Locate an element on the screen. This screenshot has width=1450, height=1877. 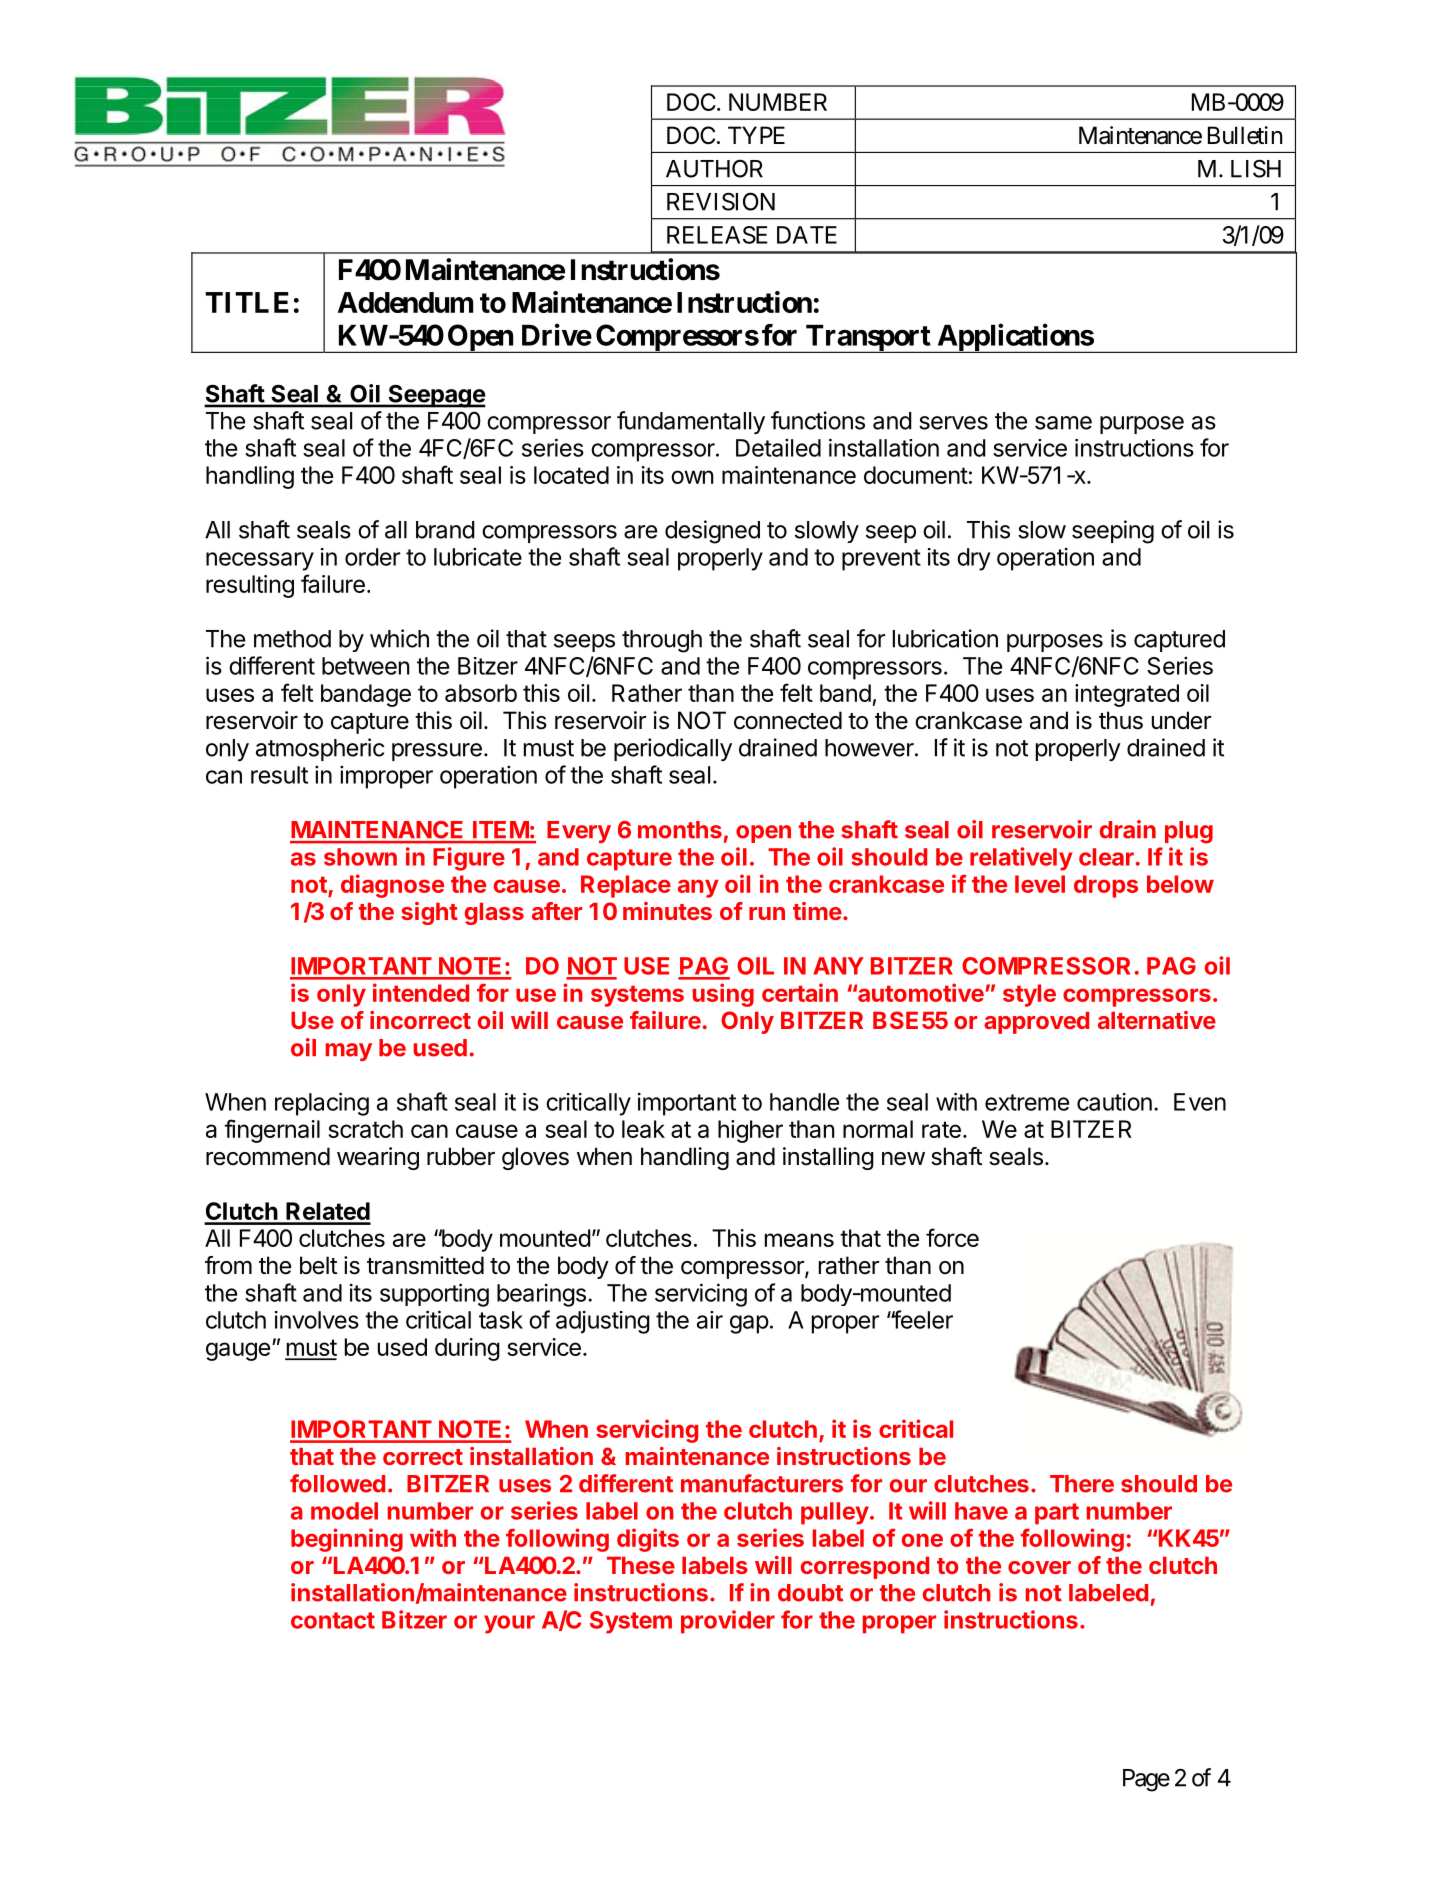
provider is located at coordinates (728, 1622).
